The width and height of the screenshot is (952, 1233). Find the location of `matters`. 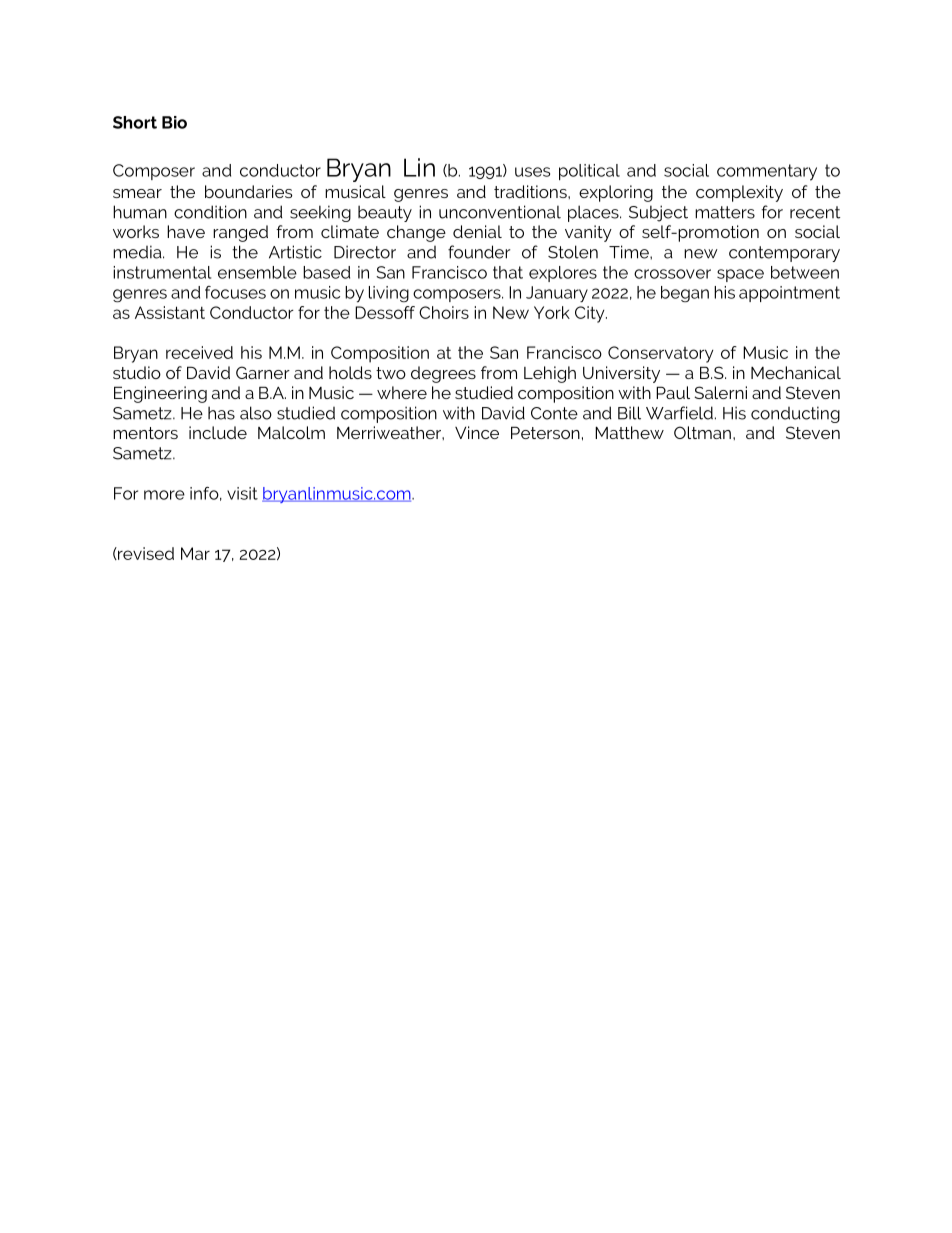

matters is located at coordinates (725, 212).
